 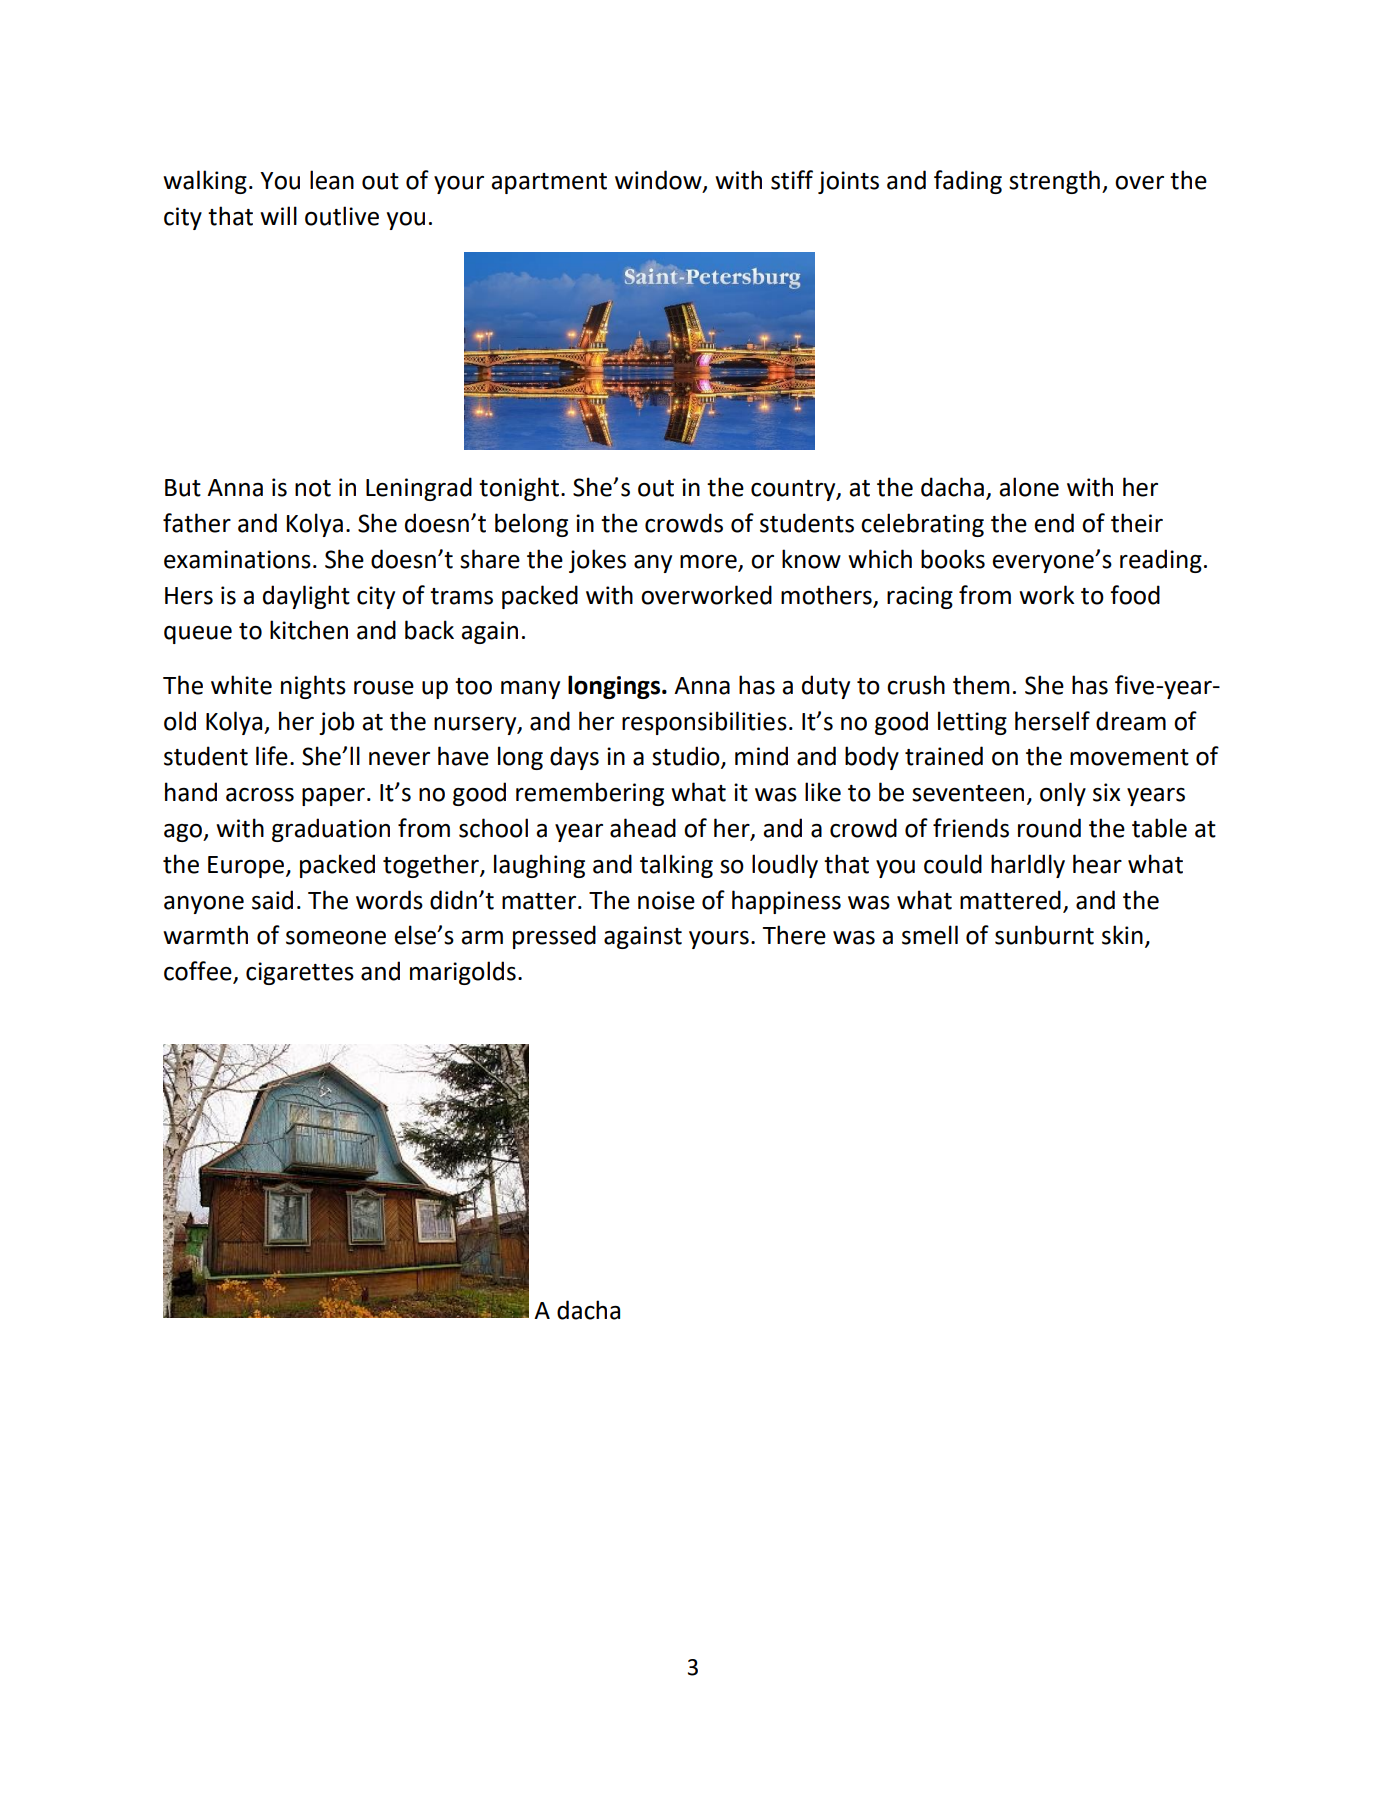 I want to click on will, so click(x=278, y=215).
